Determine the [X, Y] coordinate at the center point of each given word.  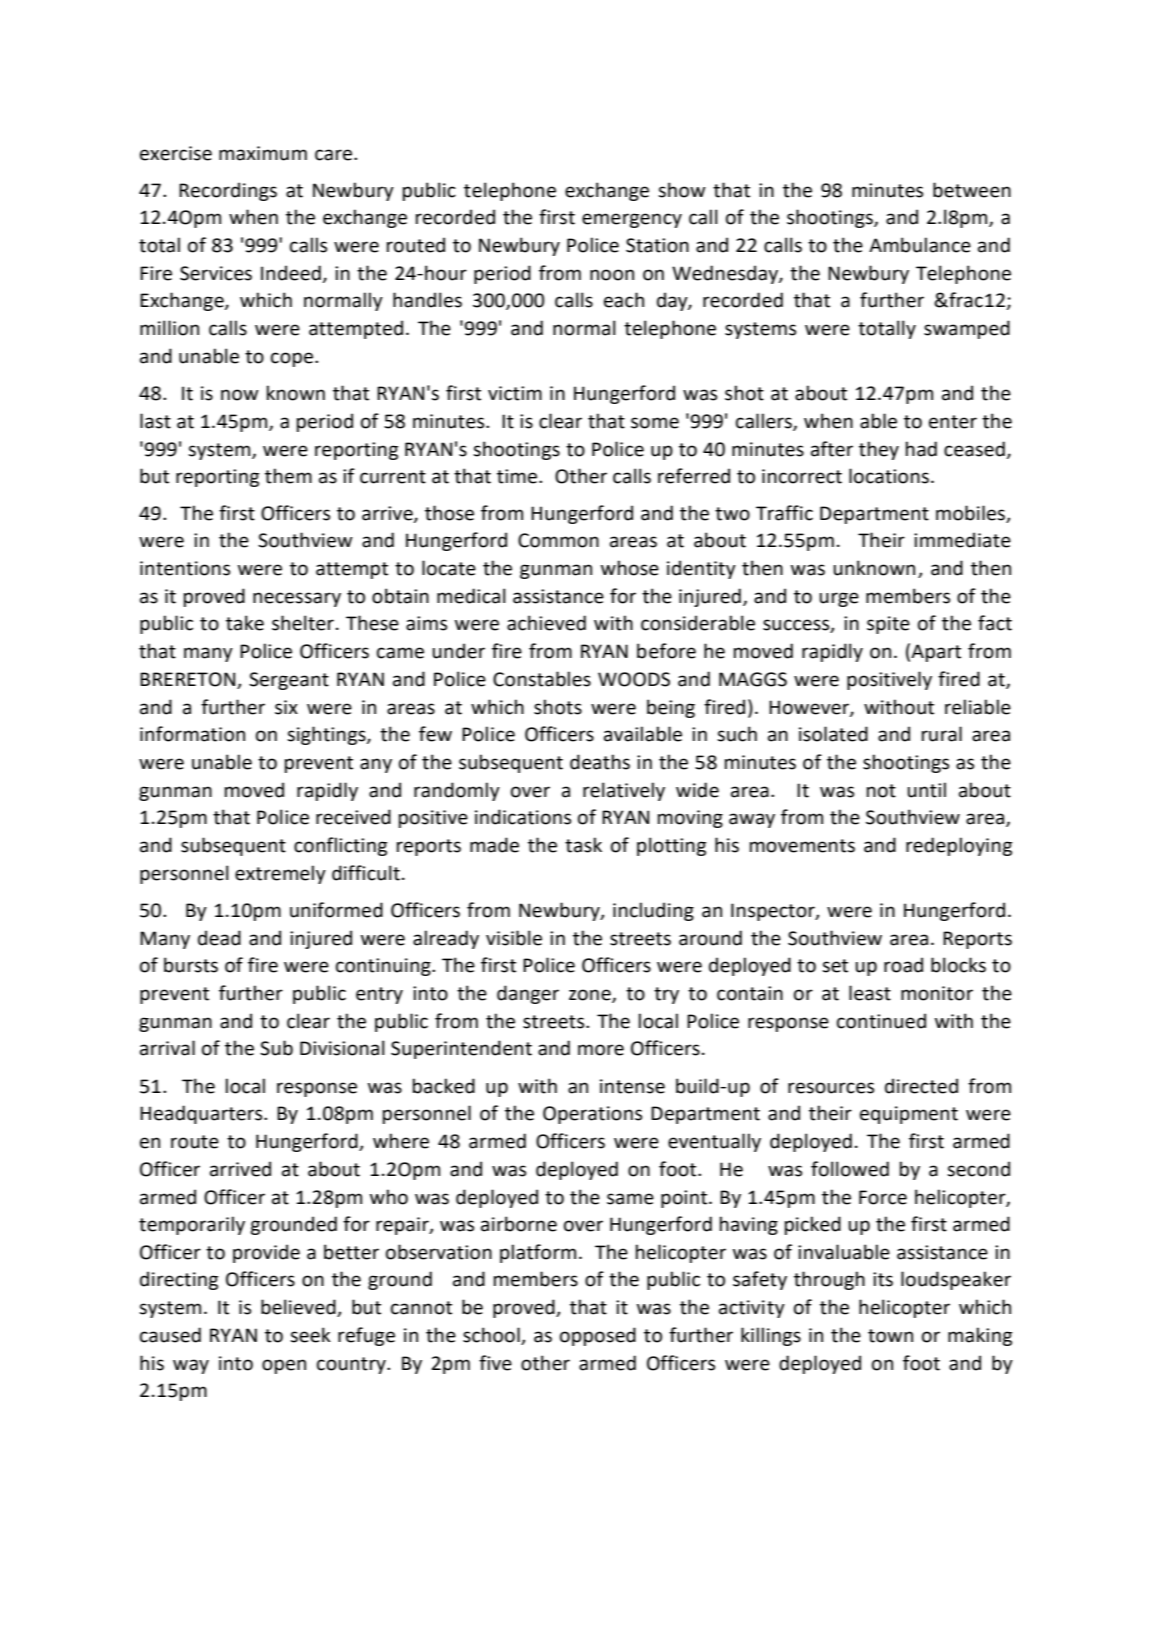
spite [888, 625]
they [879, 450]
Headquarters [202, 1114]
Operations [592, 1115]
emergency [632, 220]
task [583, 845]
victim [515, 393]
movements [802, 846]
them [288, 476]
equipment [909, 1115]
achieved [546, 623]
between [972, 190]
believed [299, 1308]
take [245, 623]
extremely [280, 874]
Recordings [228, 191]
